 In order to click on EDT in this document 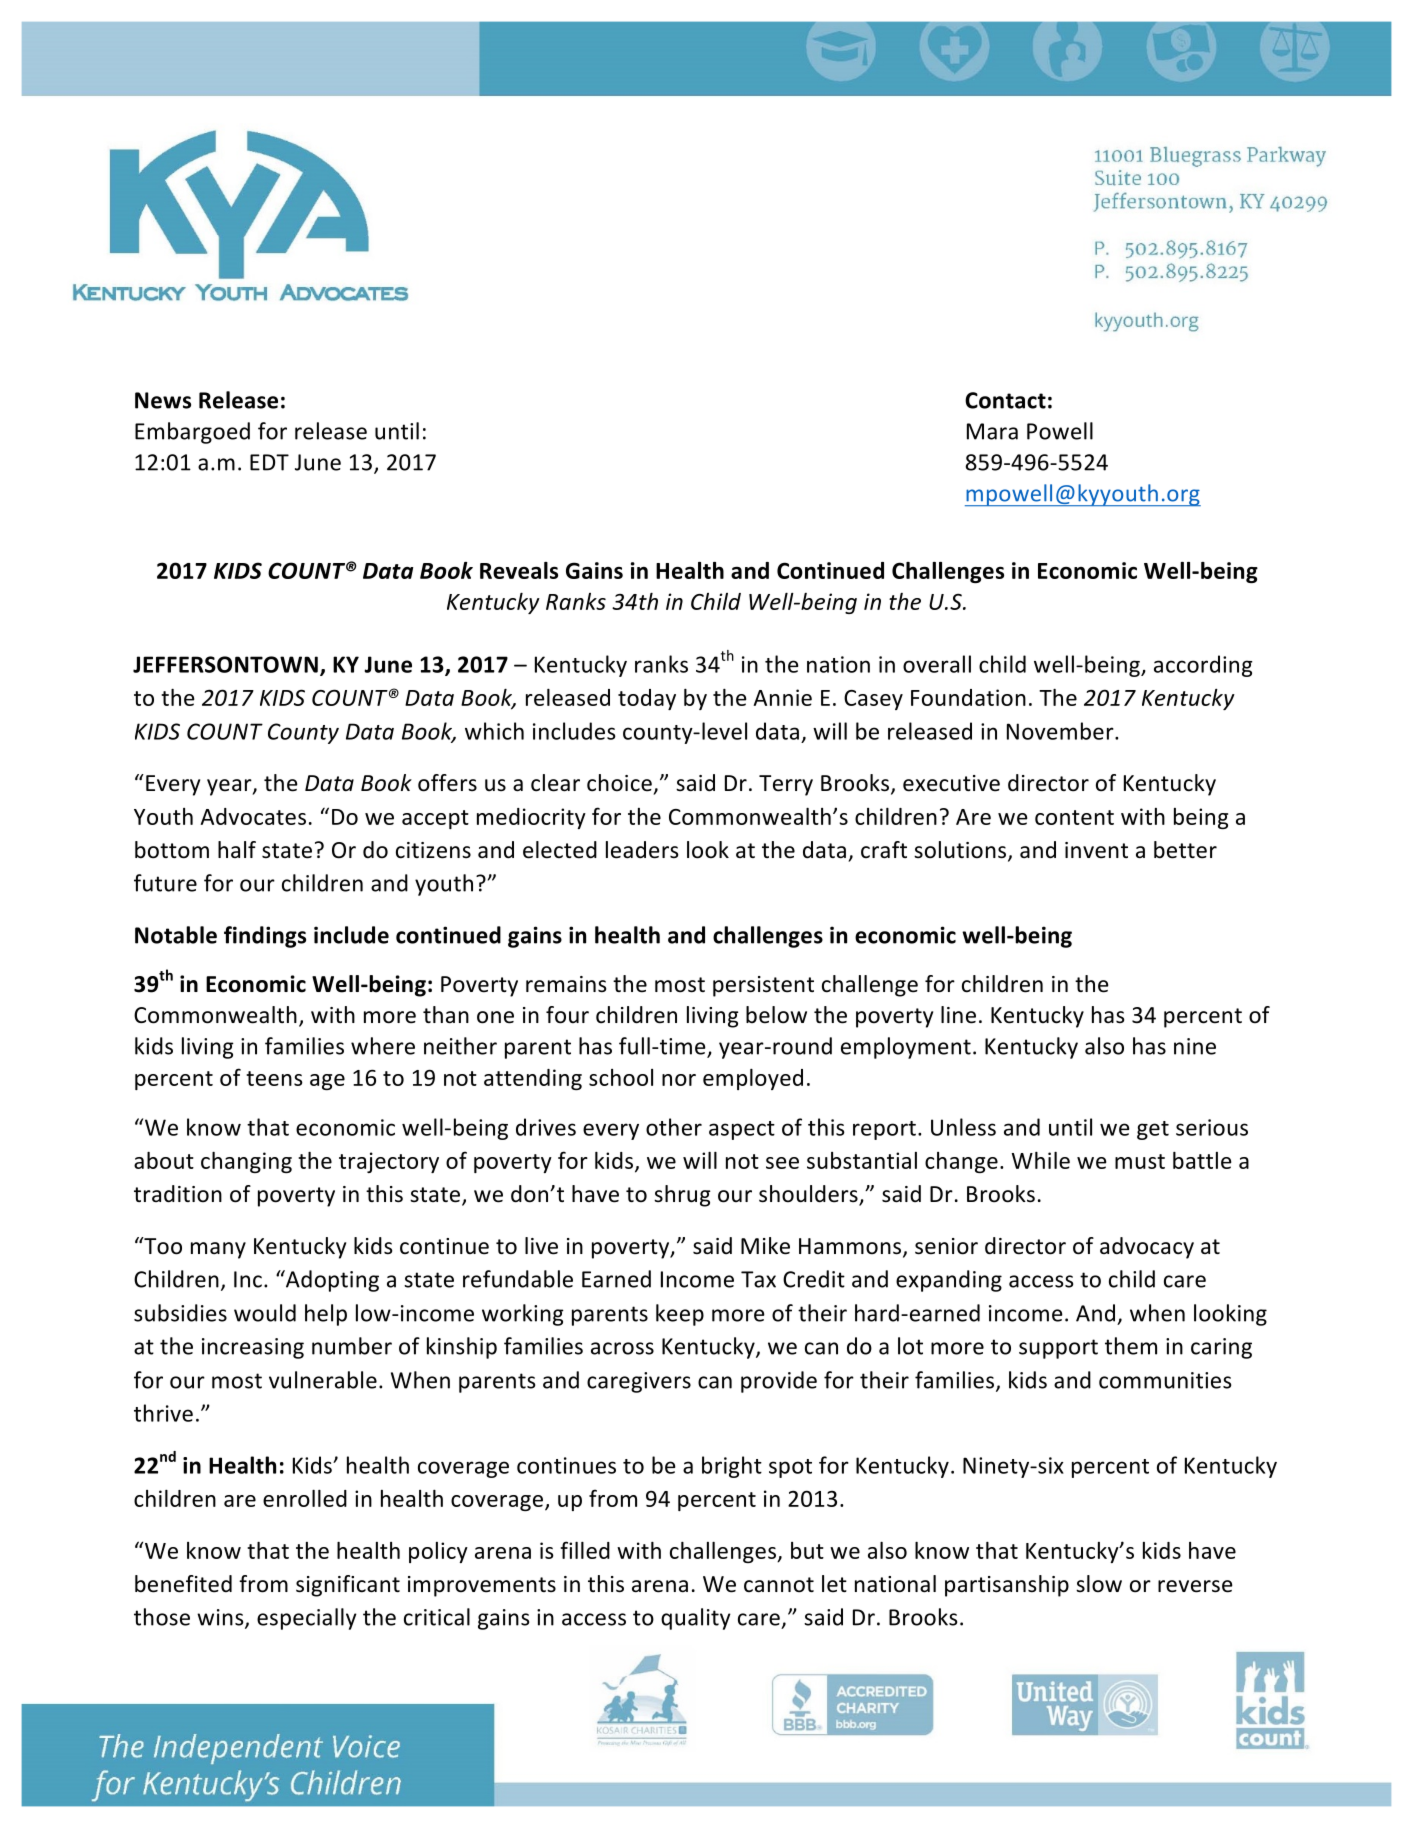, I will do `click(269, 462)`.
